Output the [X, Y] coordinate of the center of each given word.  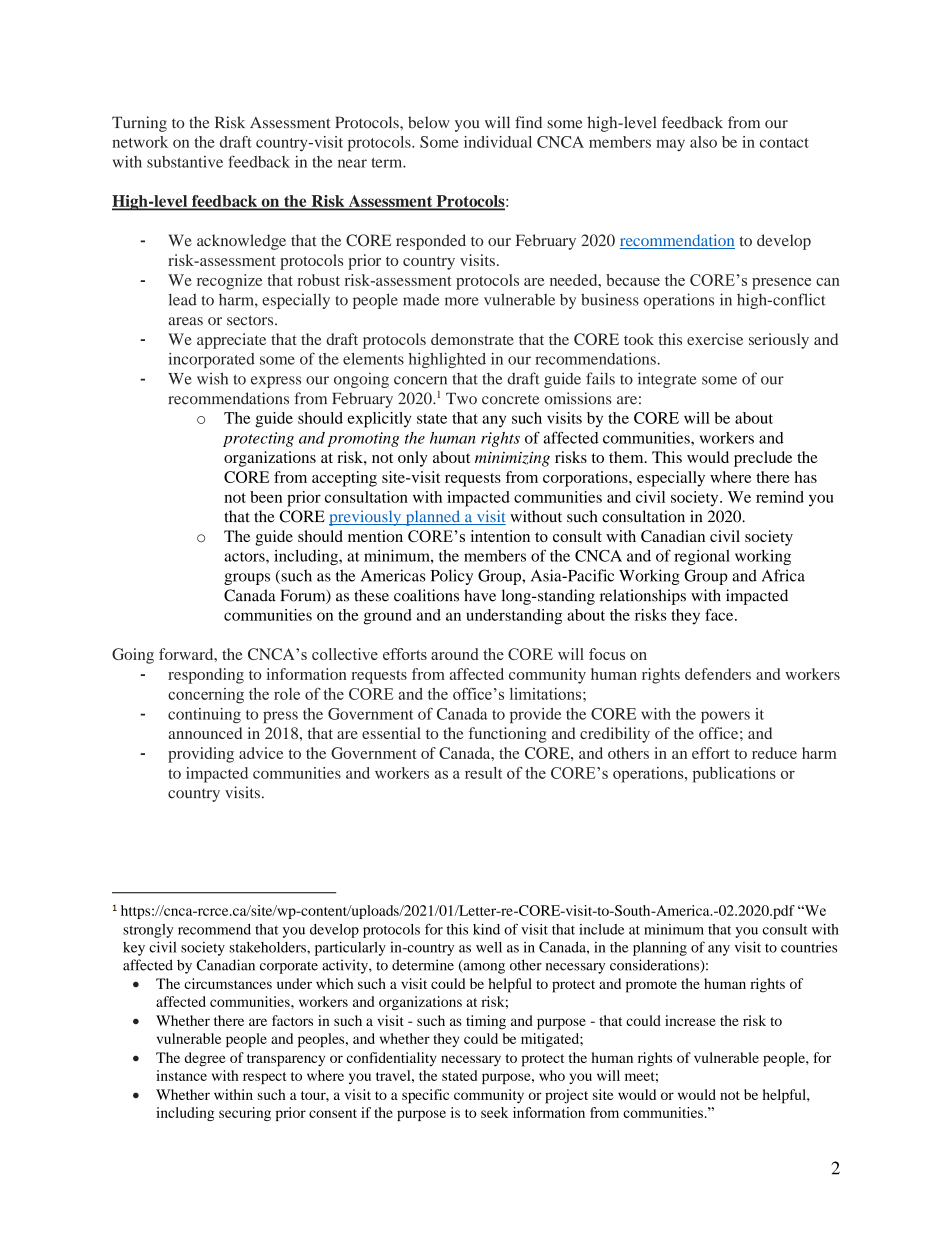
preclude [763, 459]
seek [494, 1112]
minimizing [512, 459]
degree [205, 1059]
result [483, 773]
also [703, 142]
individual [498, 142]
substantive [185, 162]
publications [734, 775]
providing [201, 755]
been [266, 497]
